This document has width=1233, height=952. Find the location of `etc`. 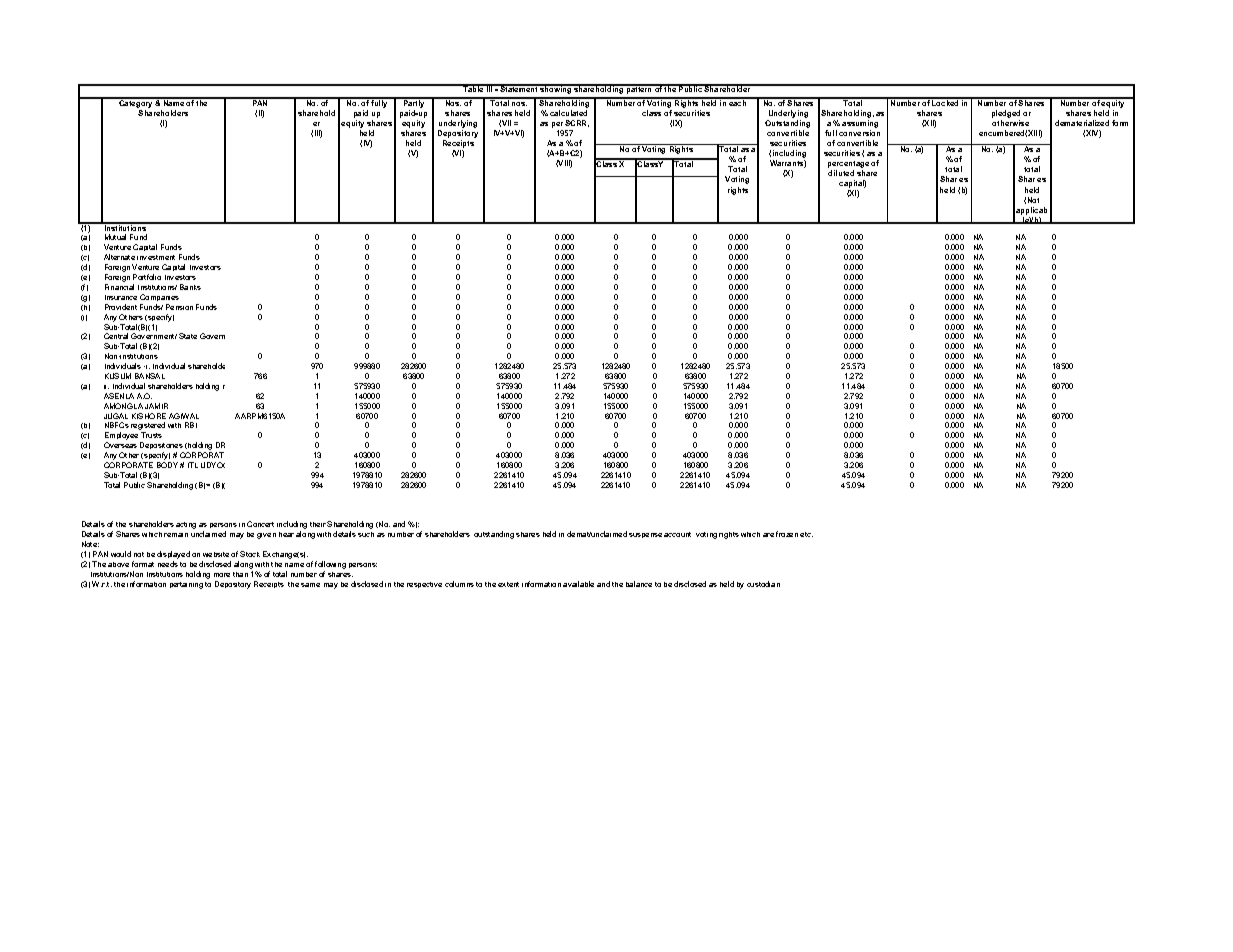

etc is located at coordinates (806, 534).
